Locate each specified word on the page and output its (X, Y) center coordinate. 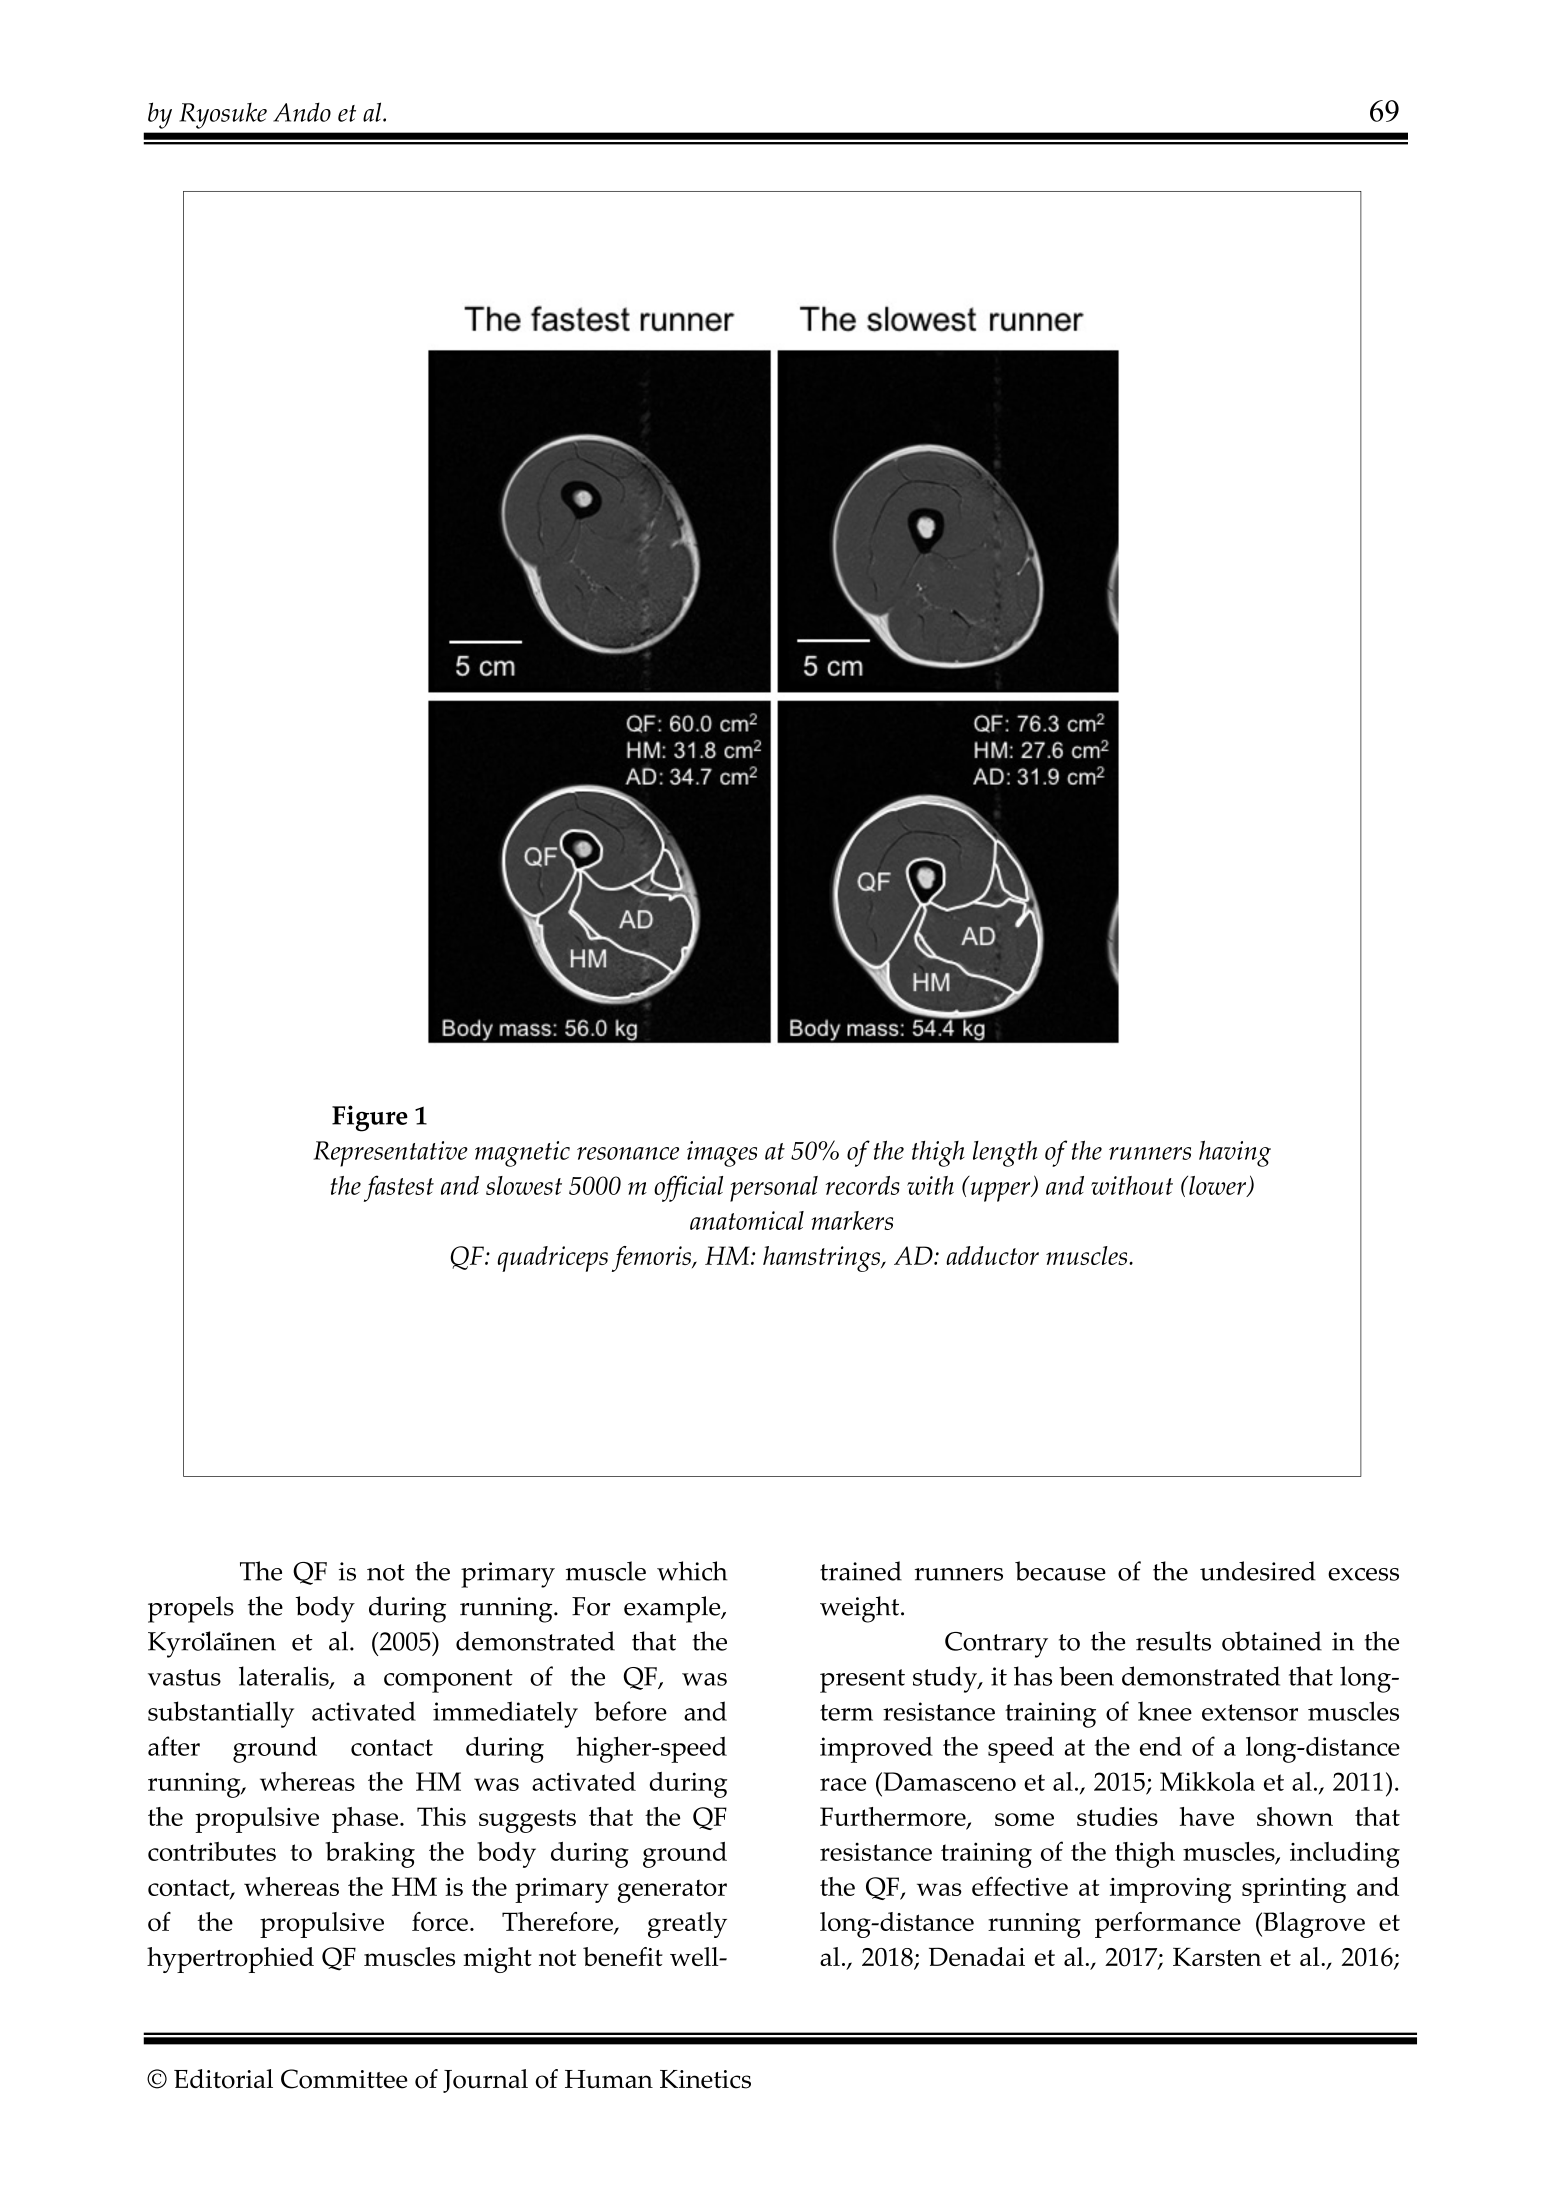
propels (191, 1609)
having (1235, 1153)
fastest (399, 1188)
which (692, 1571)
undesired (1258, 1571)
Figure (370, 1118)
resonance (628, 1153)
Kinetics (705, 2079)
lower (1218, 1186)
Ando (302, 112)
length (1005, 1154)
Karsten (1217, 1957)
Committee (344, 2079)
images (722, 1154)
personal (774, 1189)
